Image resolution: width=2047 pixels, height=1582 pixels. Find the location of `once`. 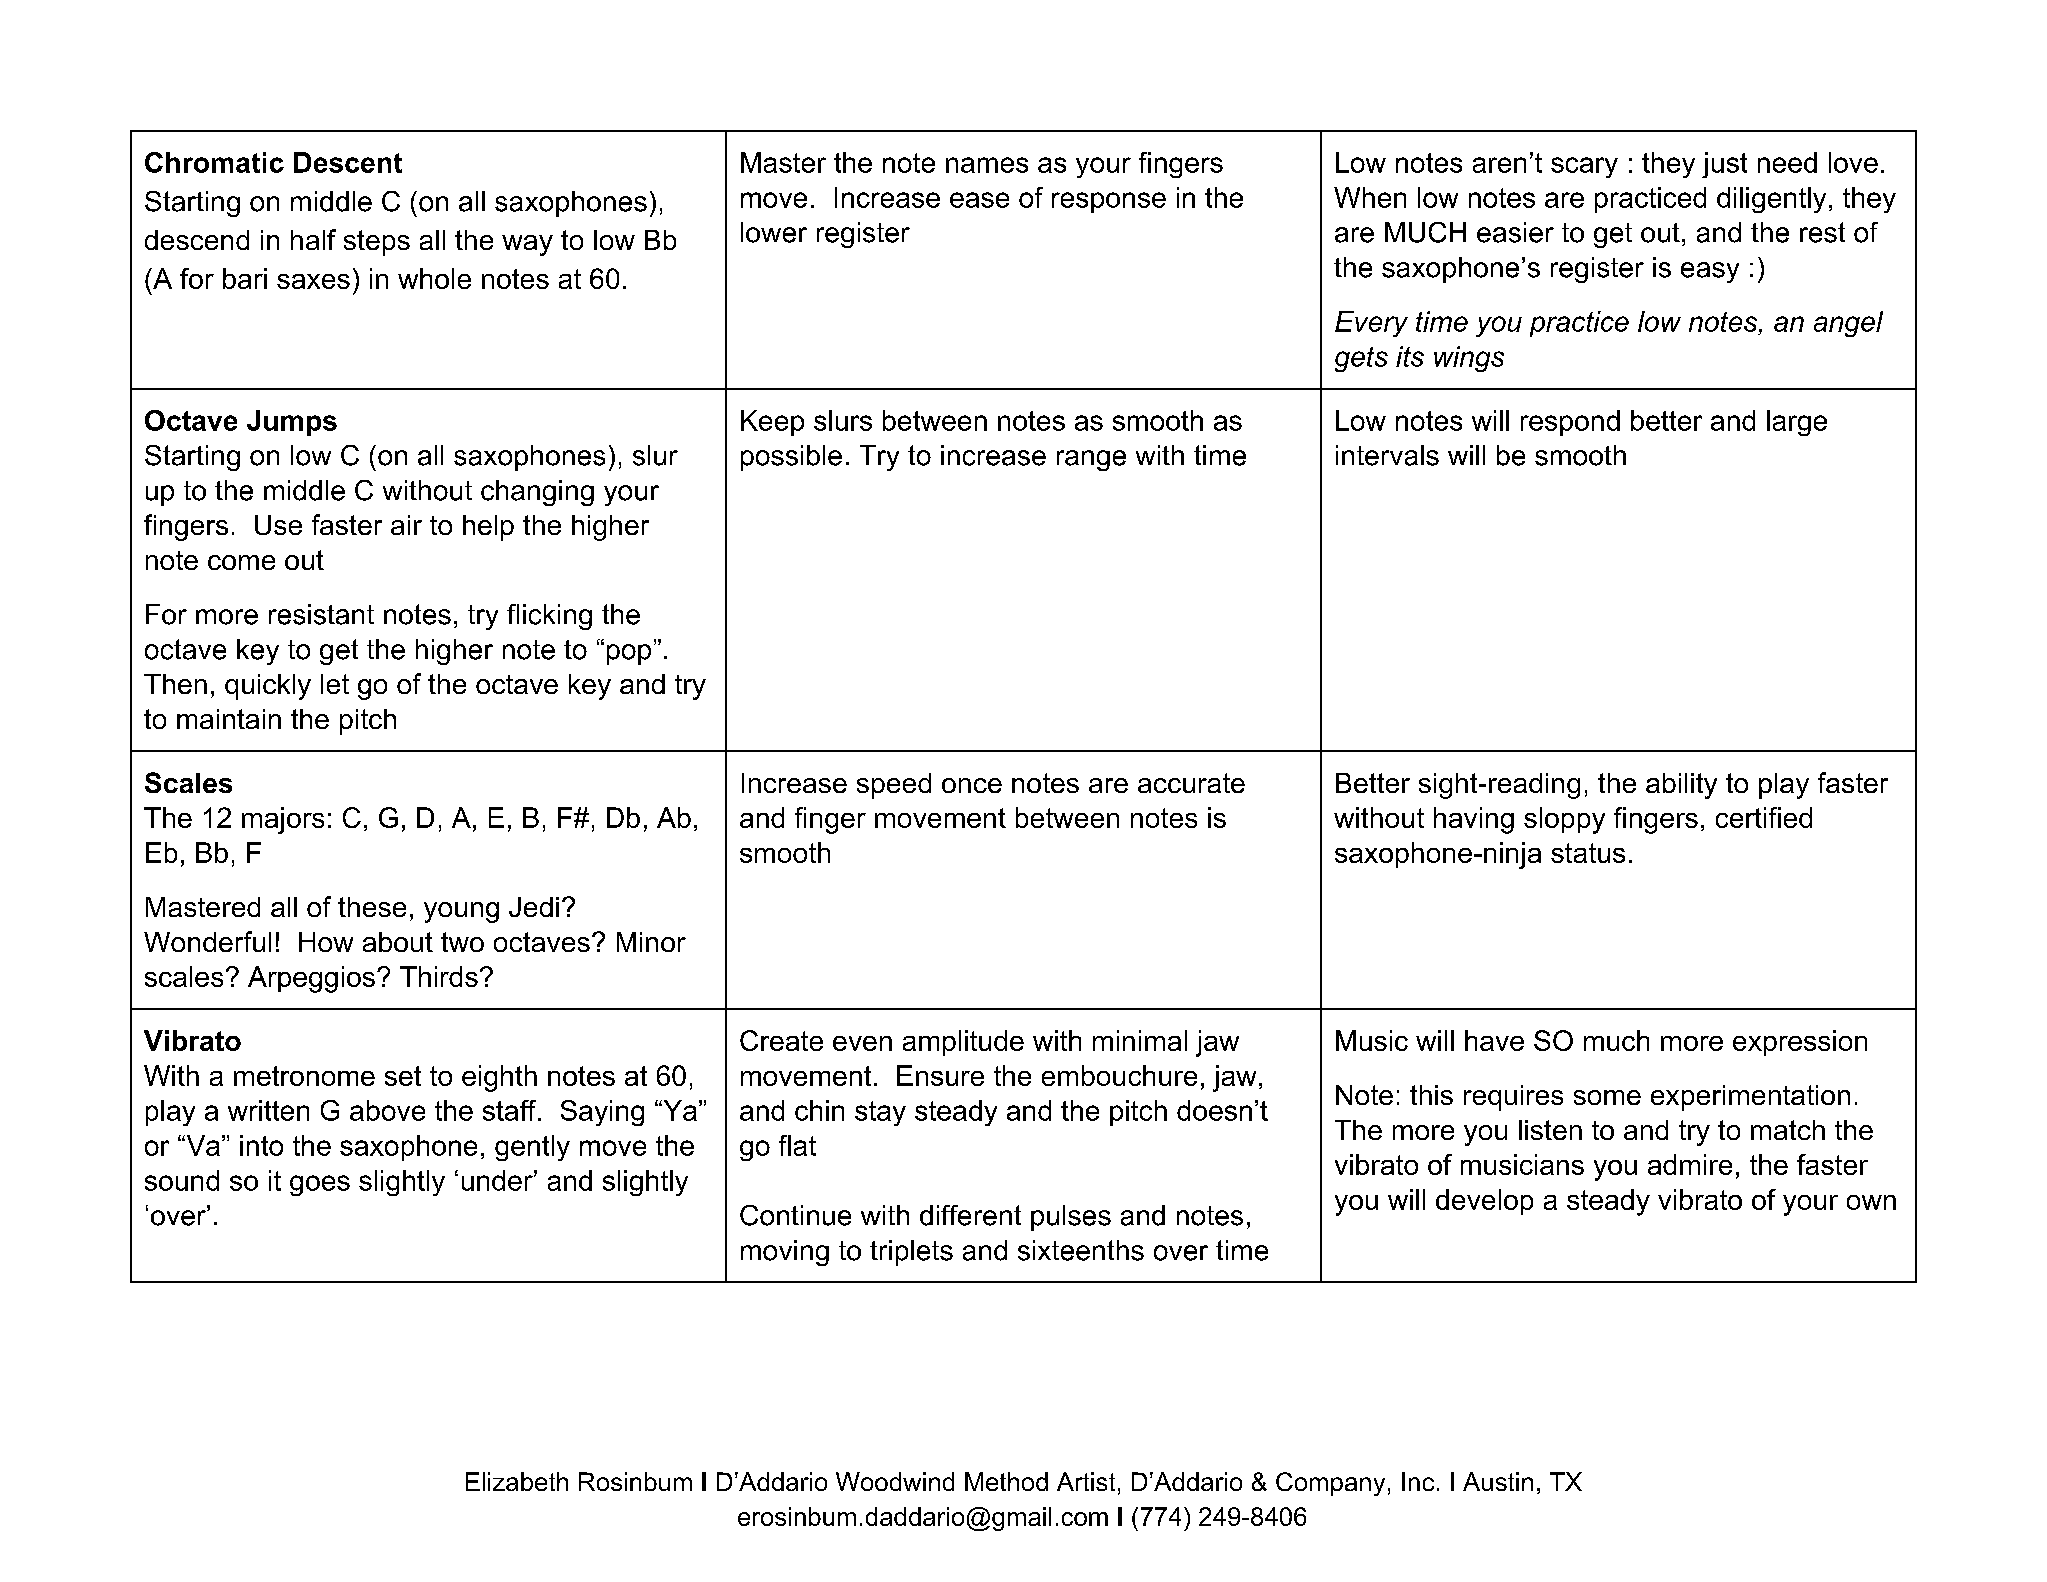

once is located at coordinates (972, 785).
